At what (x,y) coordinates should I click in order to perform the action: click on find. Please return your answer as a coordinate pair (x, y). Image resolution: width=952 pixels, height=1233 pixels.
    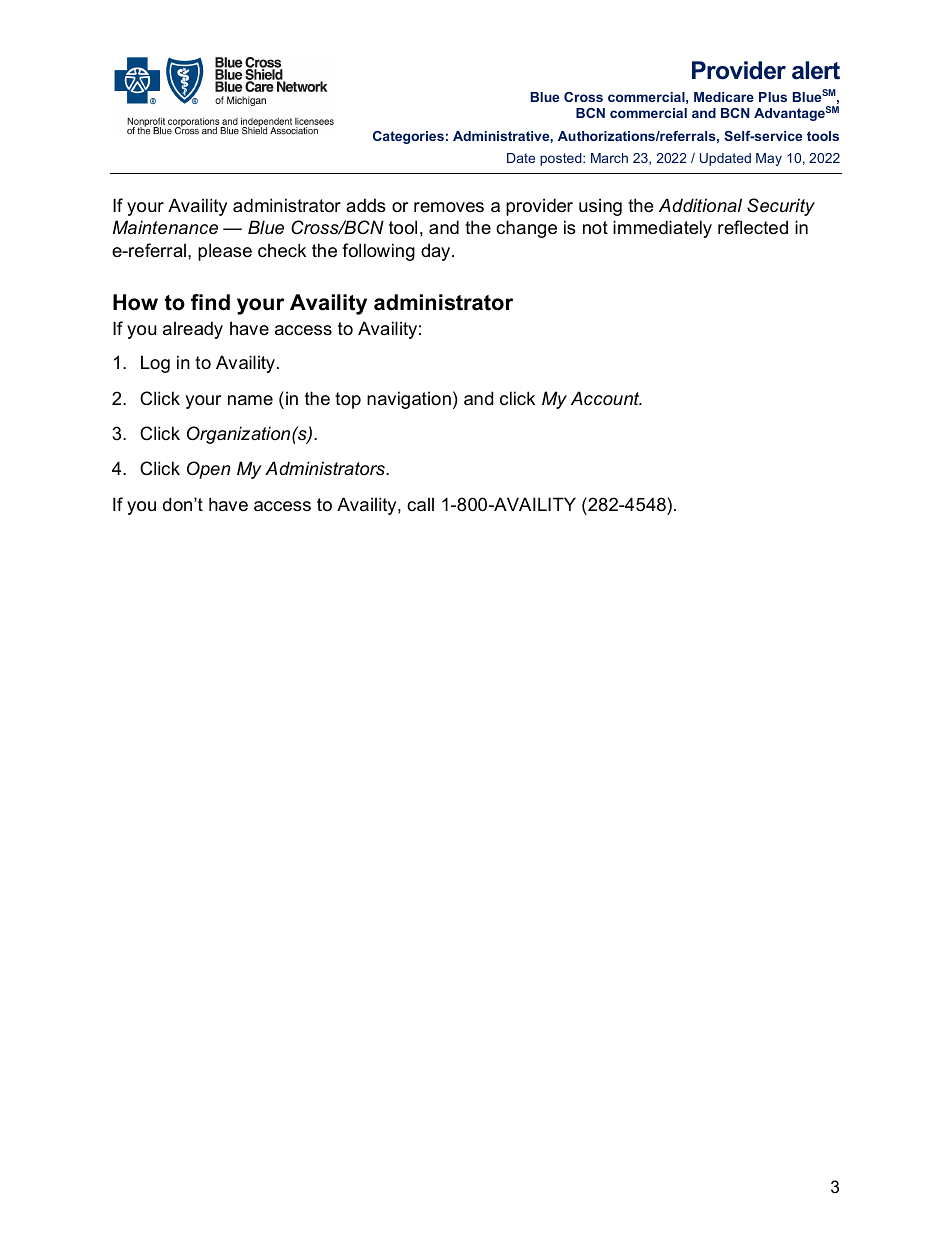
    Looking at the image, I should click on (210, 302).
